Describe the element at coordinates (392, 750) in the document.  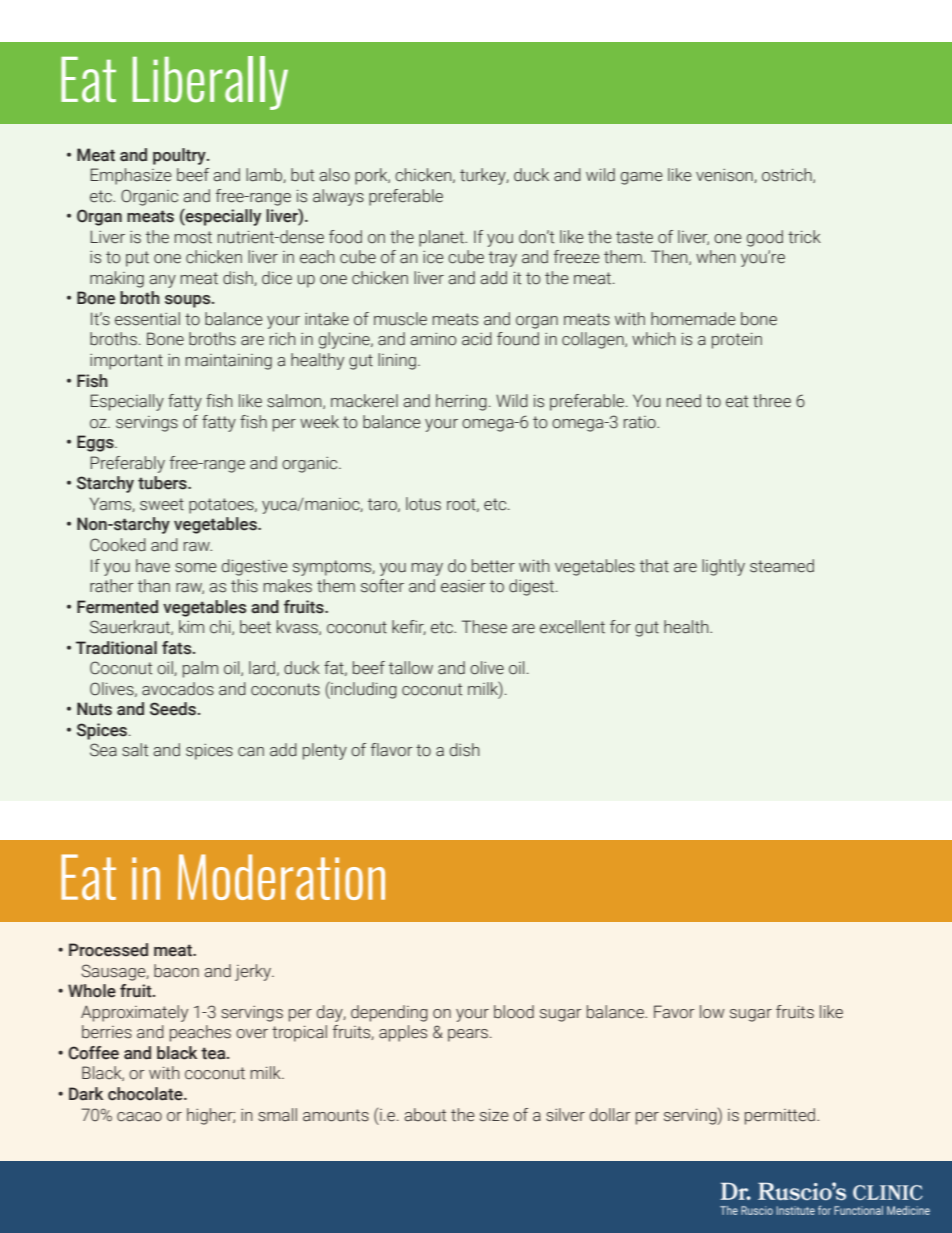
I see `flavor` at that location.
